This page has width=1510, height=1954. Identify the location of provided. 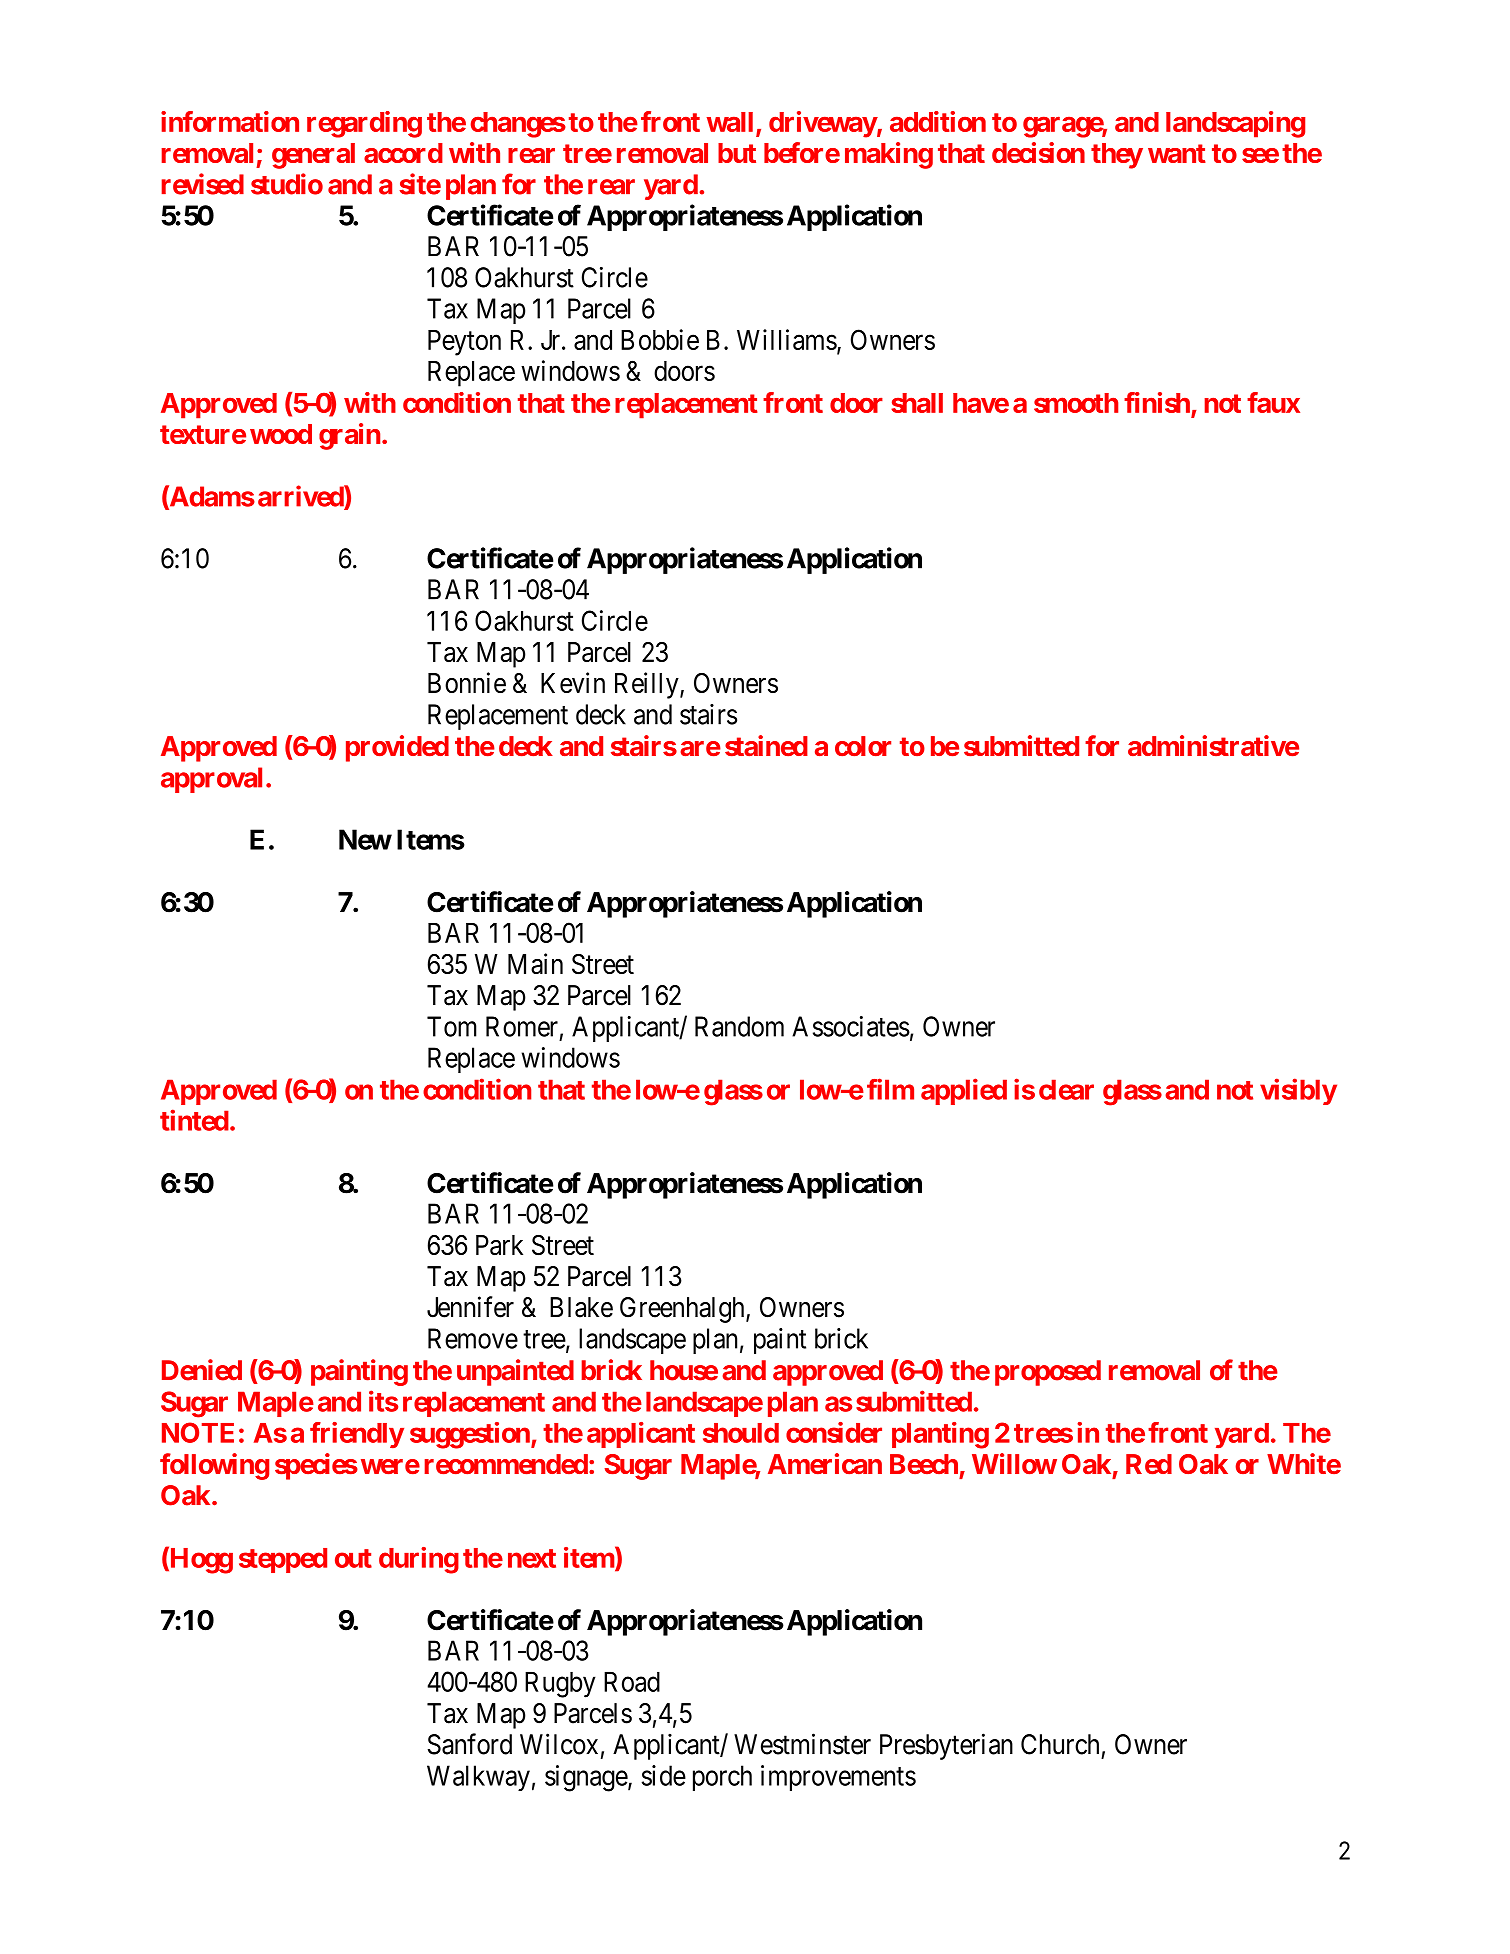
(397, 748).
